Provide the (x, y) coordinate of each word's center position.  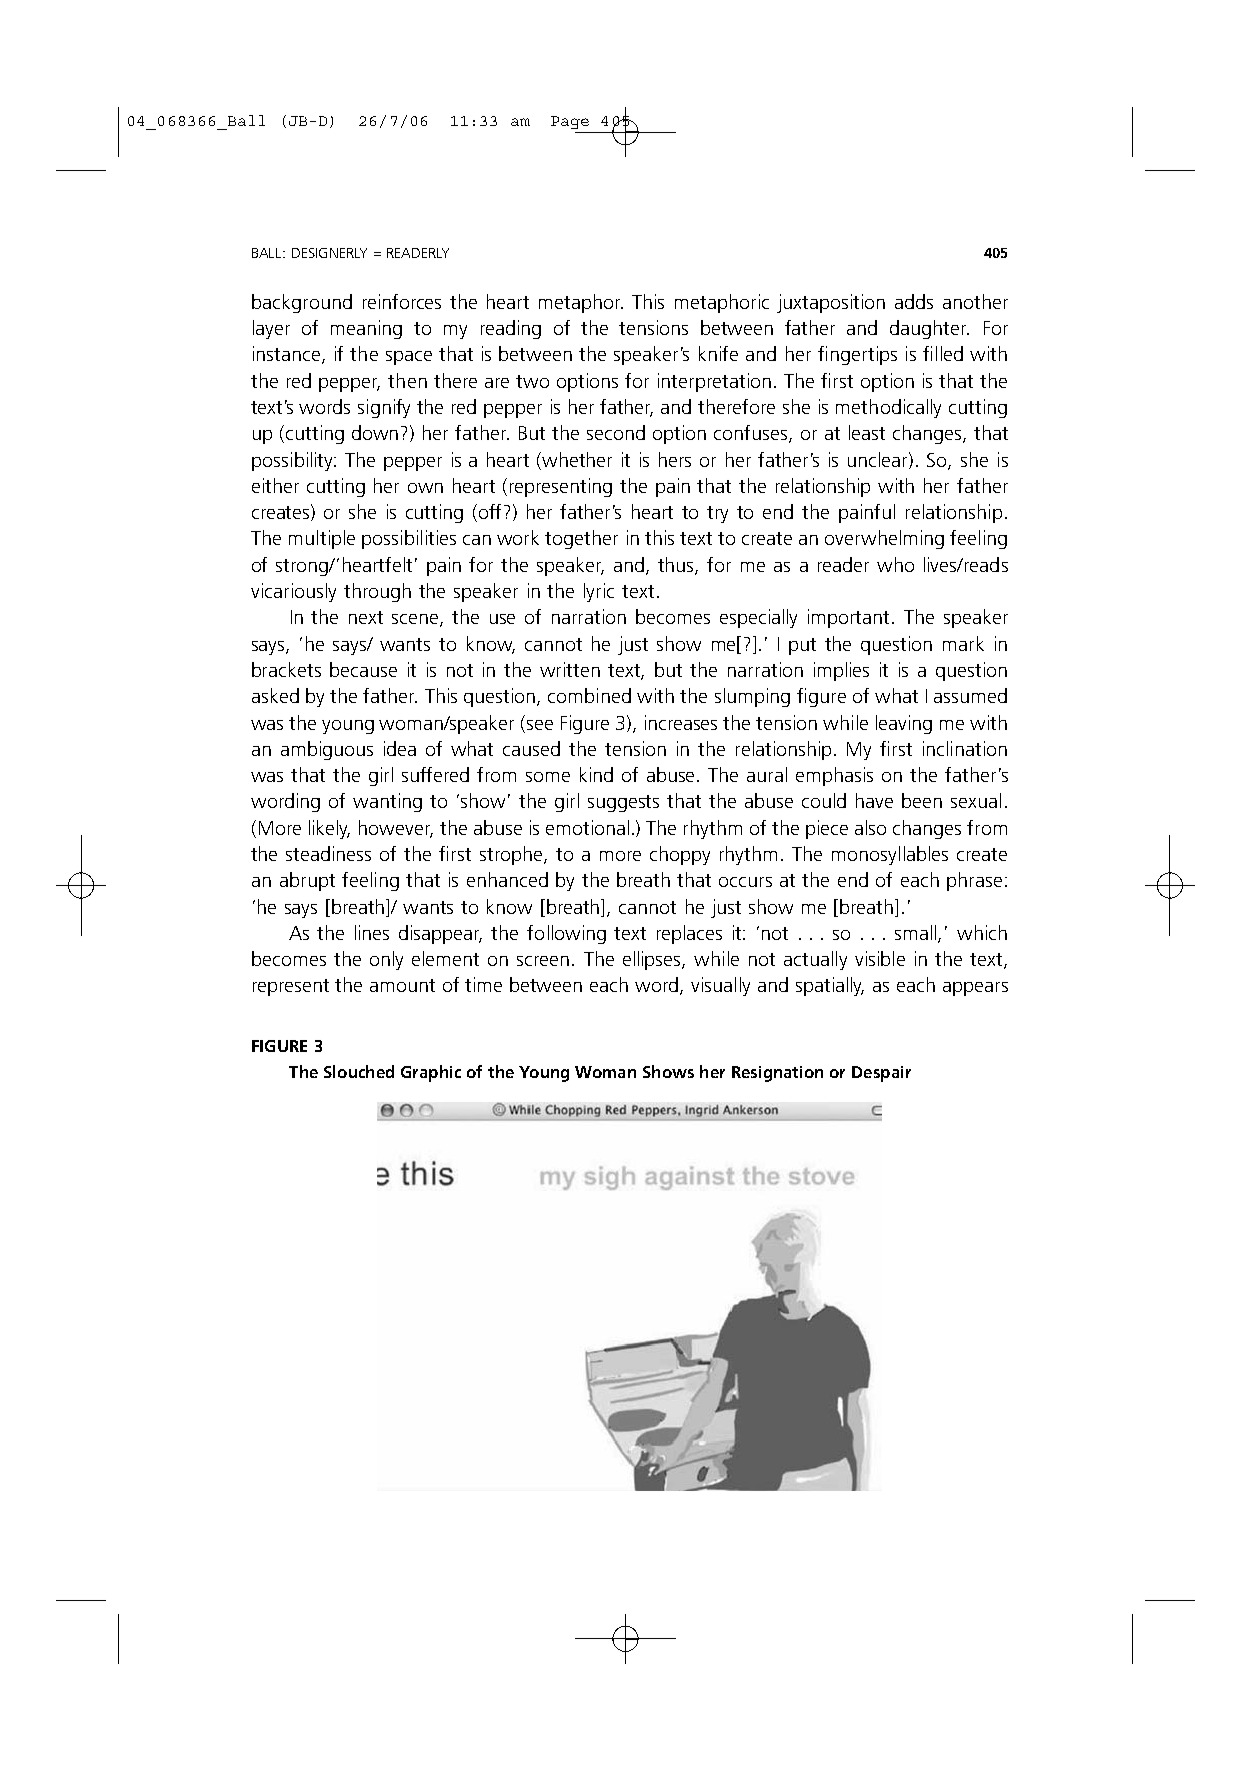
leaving (904, 724)
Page (570, 122)
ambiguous (327, 750)
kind (596, 774)
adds (914, 301)
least (867, 432)
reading (511, 329)
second (616, 432)
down (375, 432)
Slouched (359, 1071)
